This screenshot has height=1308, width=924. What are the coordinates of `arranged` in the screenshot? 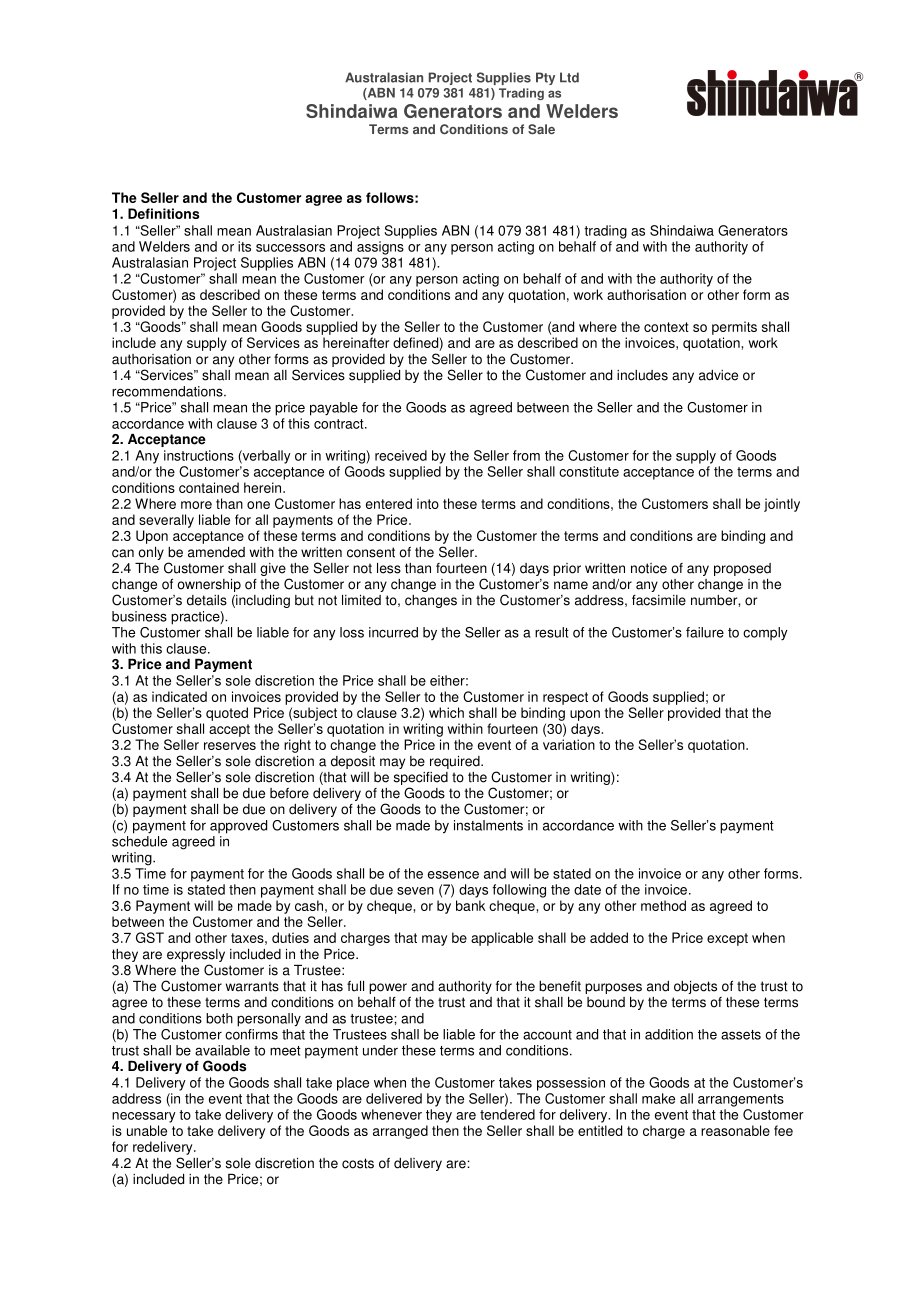 It's located at (400, 1132).
